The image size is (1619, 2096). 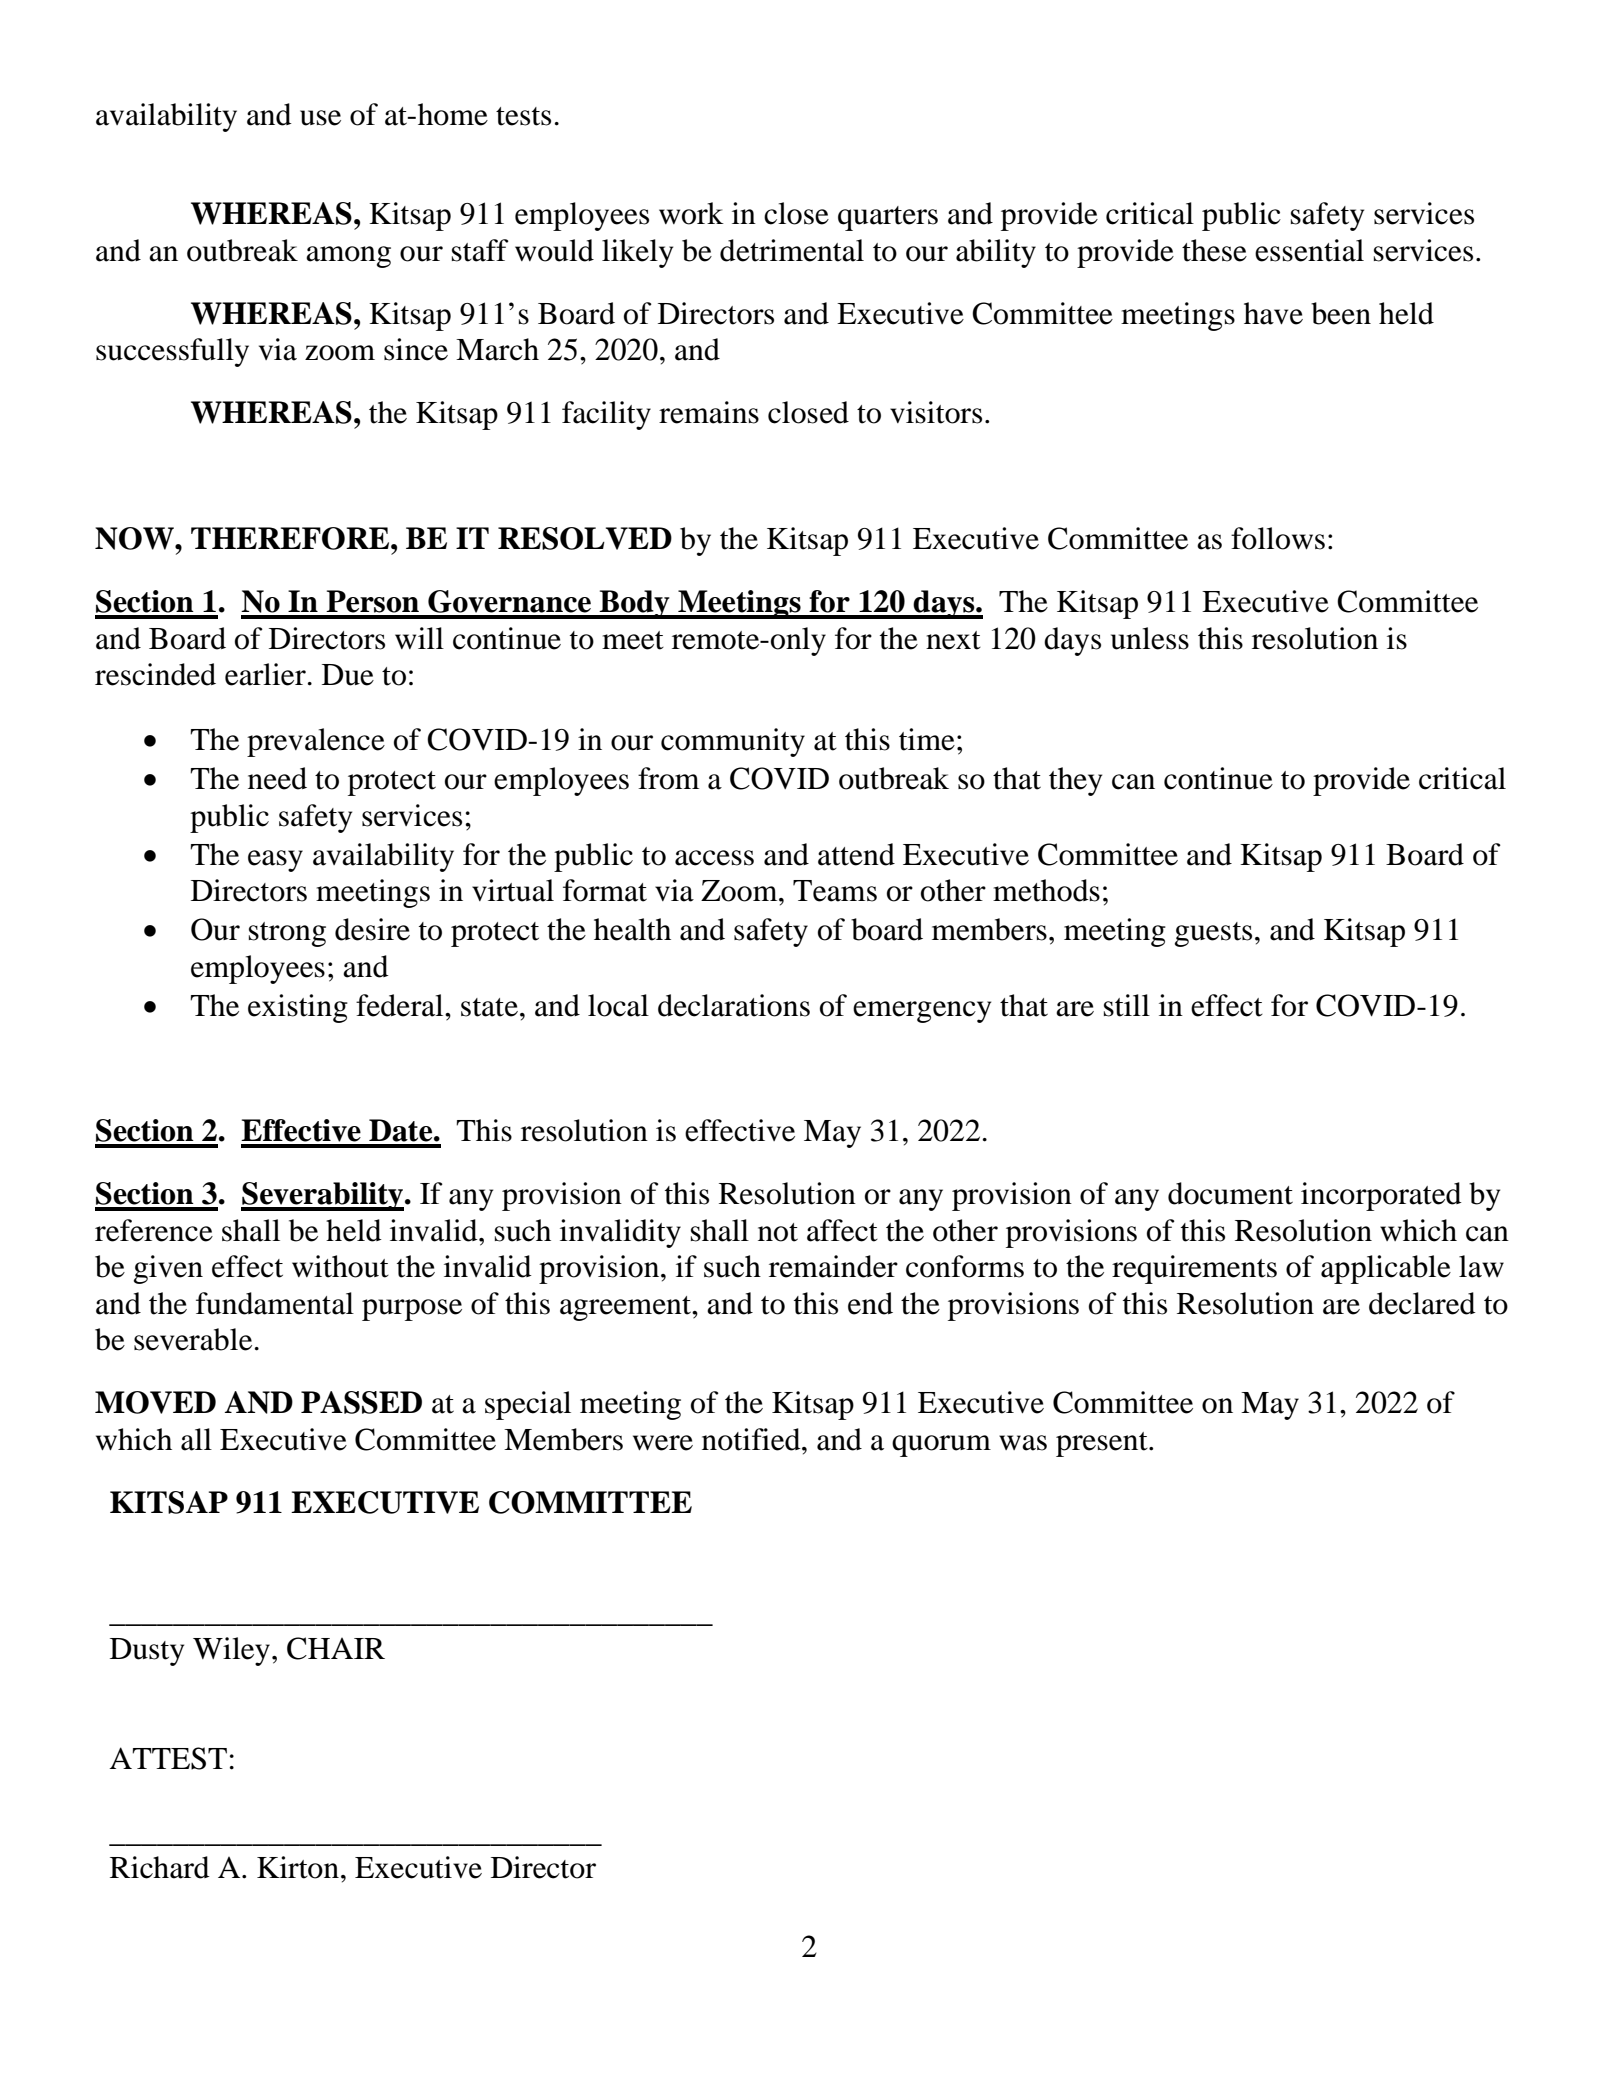 I want to click on guests, so click(x=1213, y=934).
